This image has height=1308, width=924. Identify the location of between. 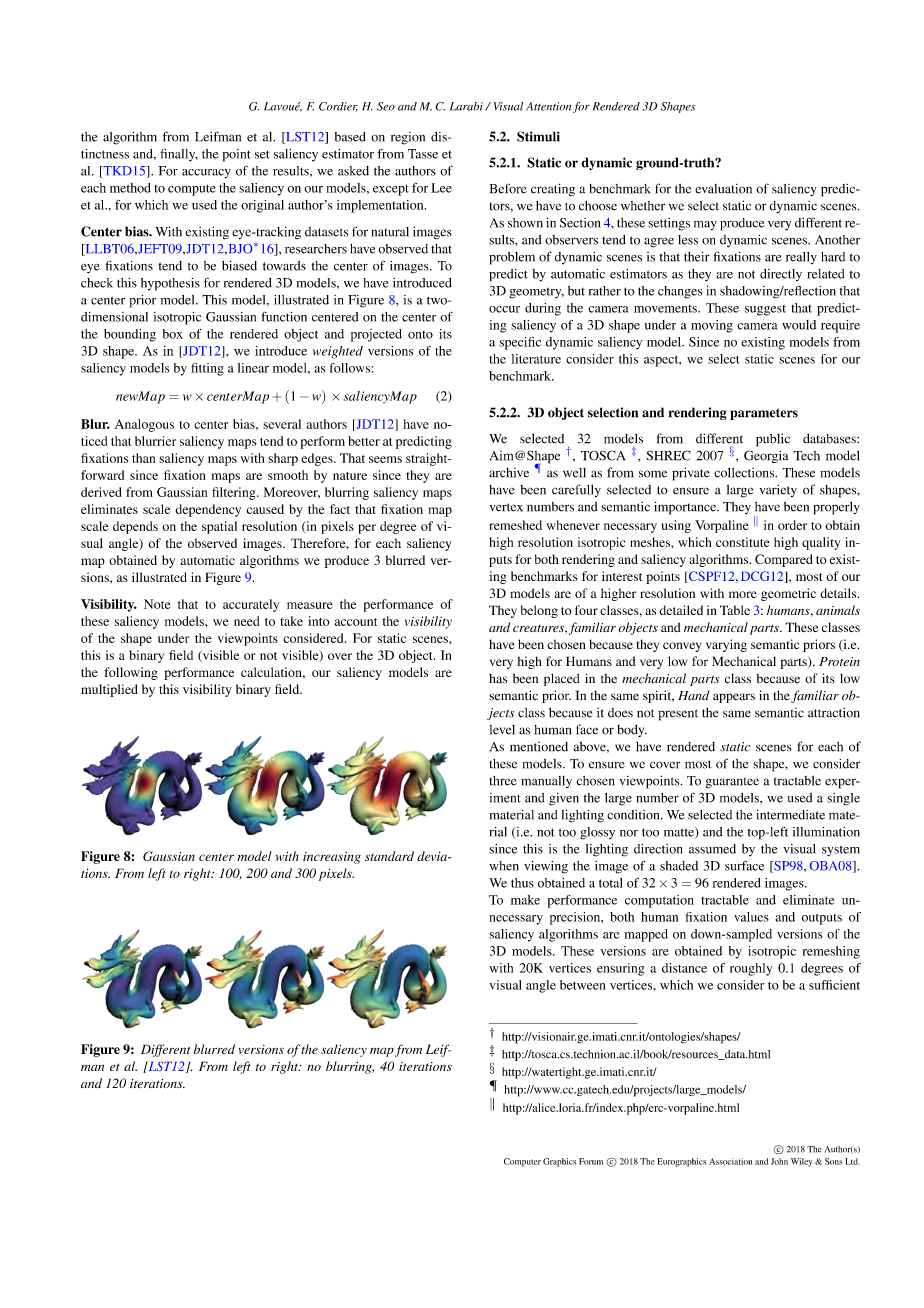
(583, 985).
